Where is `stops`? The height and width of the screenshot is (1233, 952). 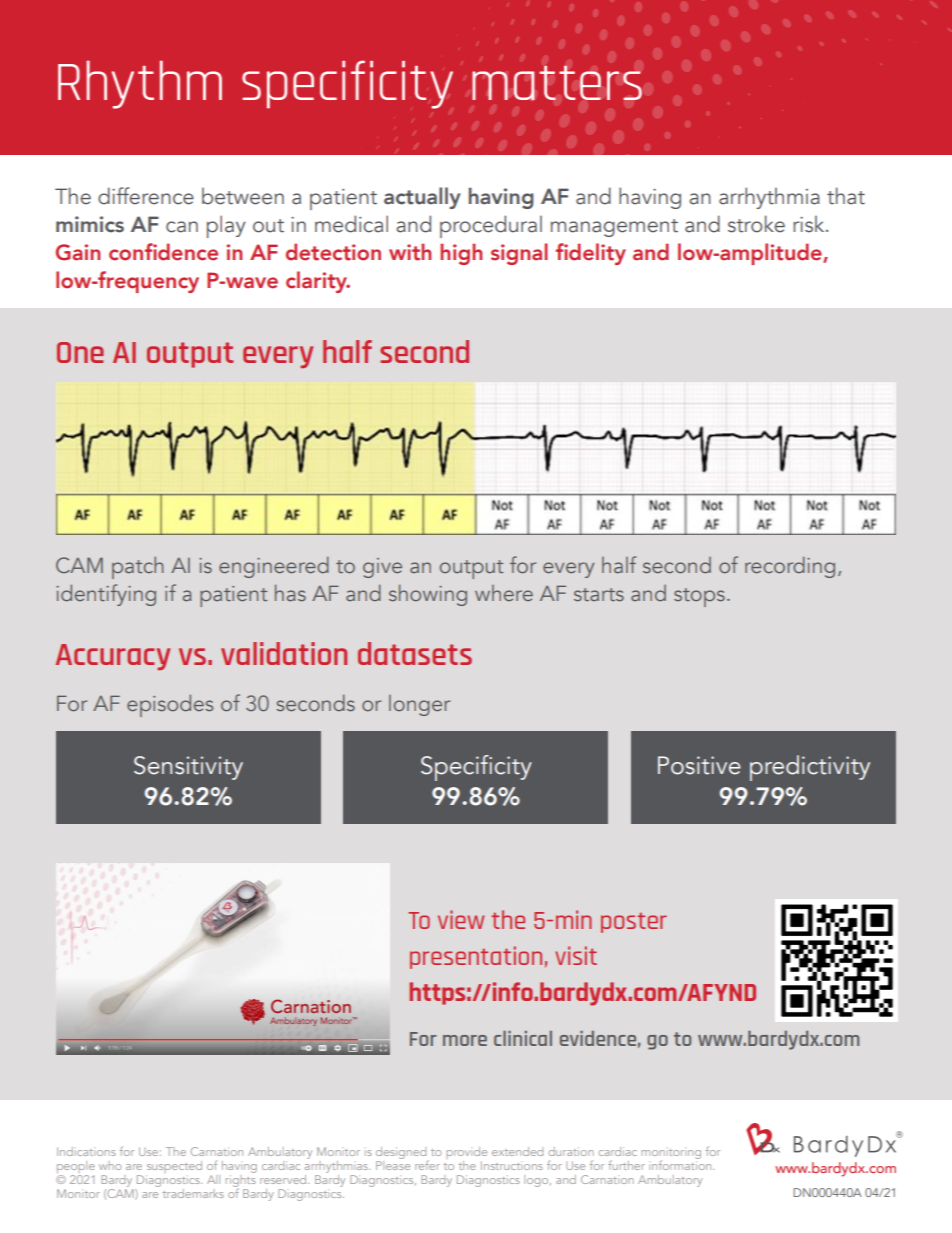 stops is located at coordinates (699, 597).
